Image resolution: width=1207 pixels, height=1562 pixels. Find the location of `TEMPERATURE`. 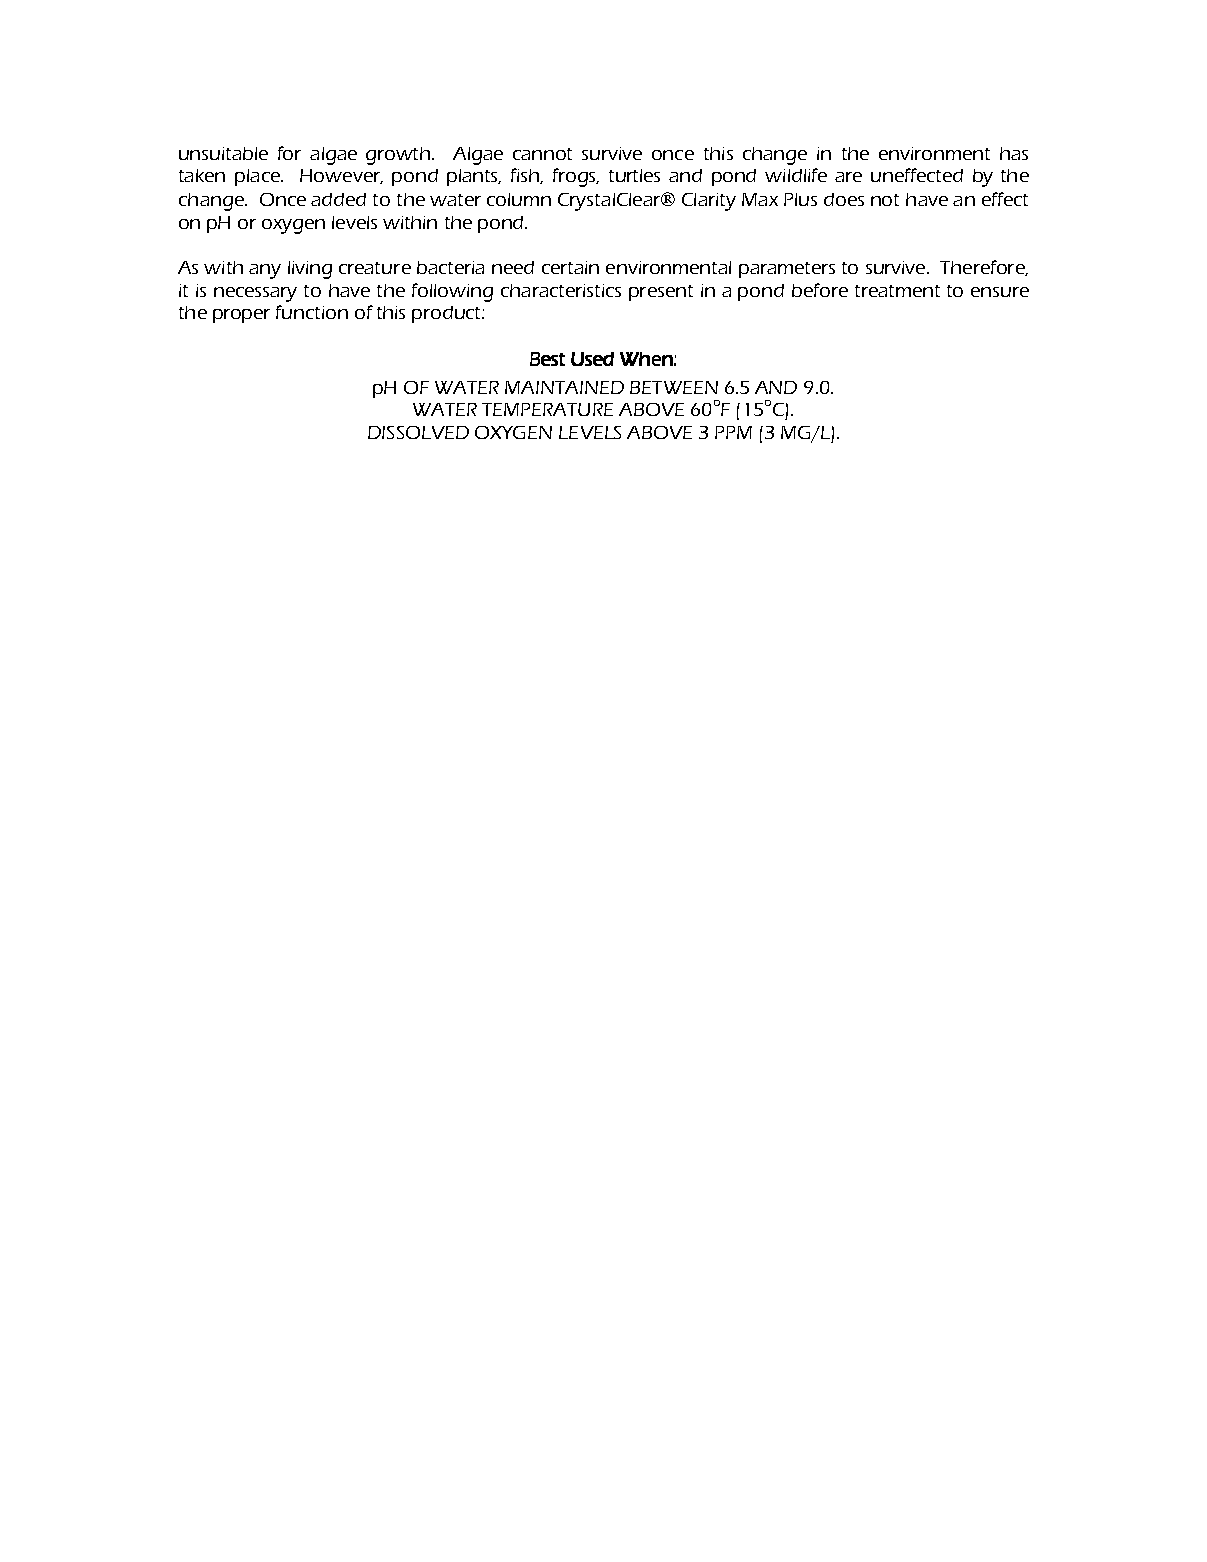

TEMPERATURE is located at coordinates (547, 409).
